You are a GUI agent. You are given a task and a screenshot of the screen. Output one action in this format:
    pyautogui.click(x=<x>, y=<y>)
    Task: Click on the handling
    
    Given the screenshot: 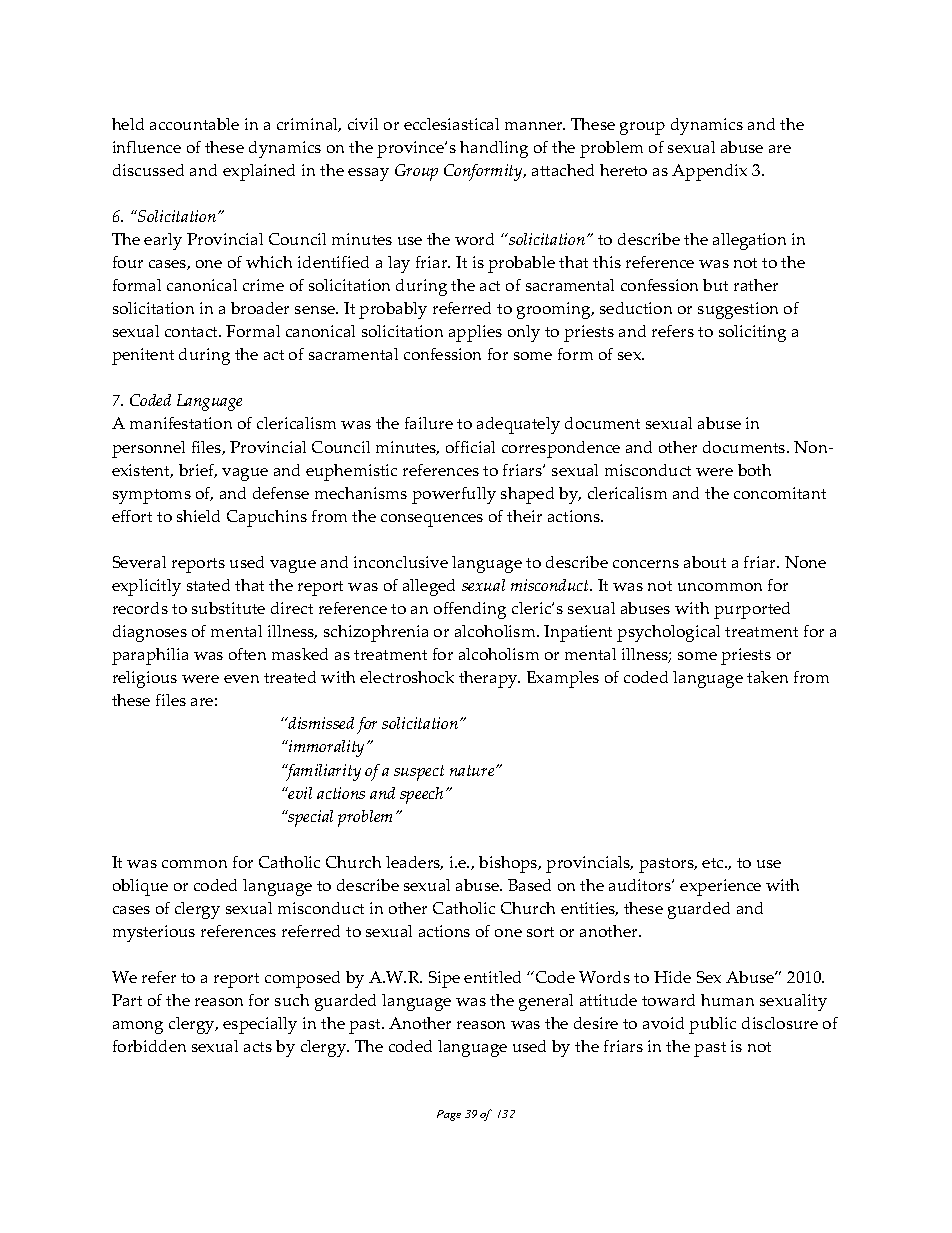 What is the action you would take?
    pyautogui.click(x=494, y=149)
